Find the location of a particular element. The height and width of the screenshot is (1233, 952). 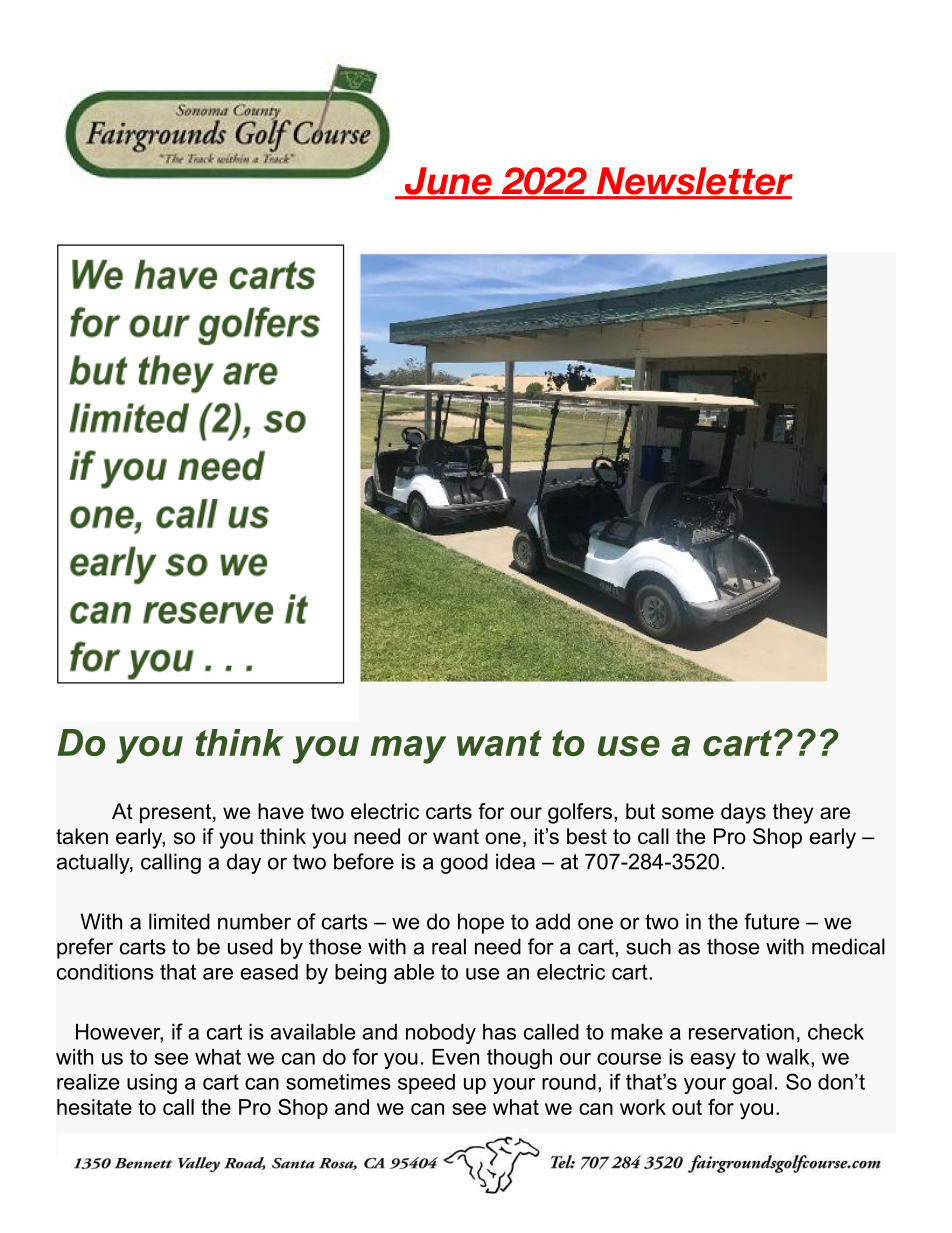

using is located at coordinates (152, 1084).
